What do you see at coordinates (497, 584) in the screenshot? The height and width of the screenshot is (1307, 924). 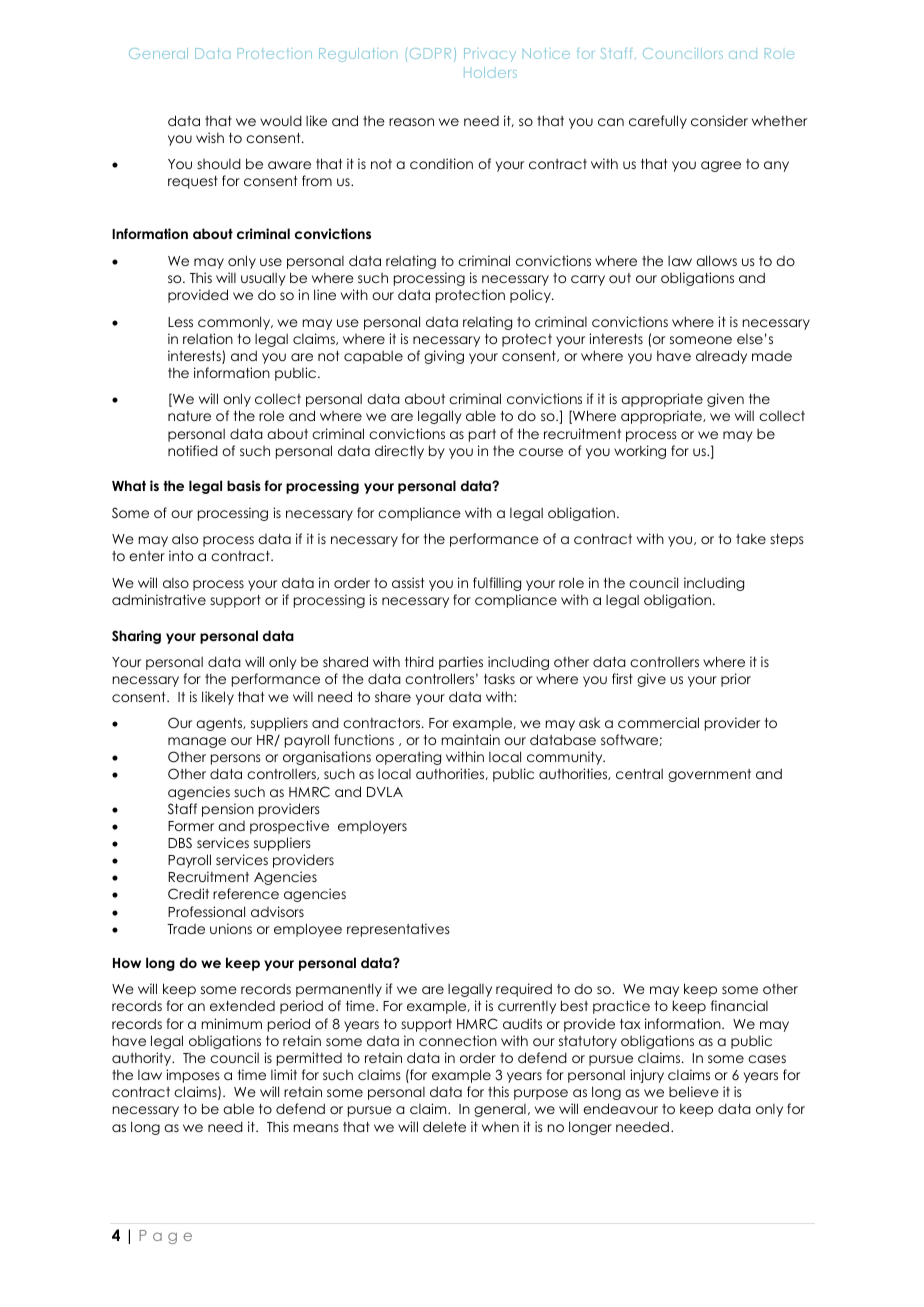 I see `fulfilling` at bounding box center [497, 584].
